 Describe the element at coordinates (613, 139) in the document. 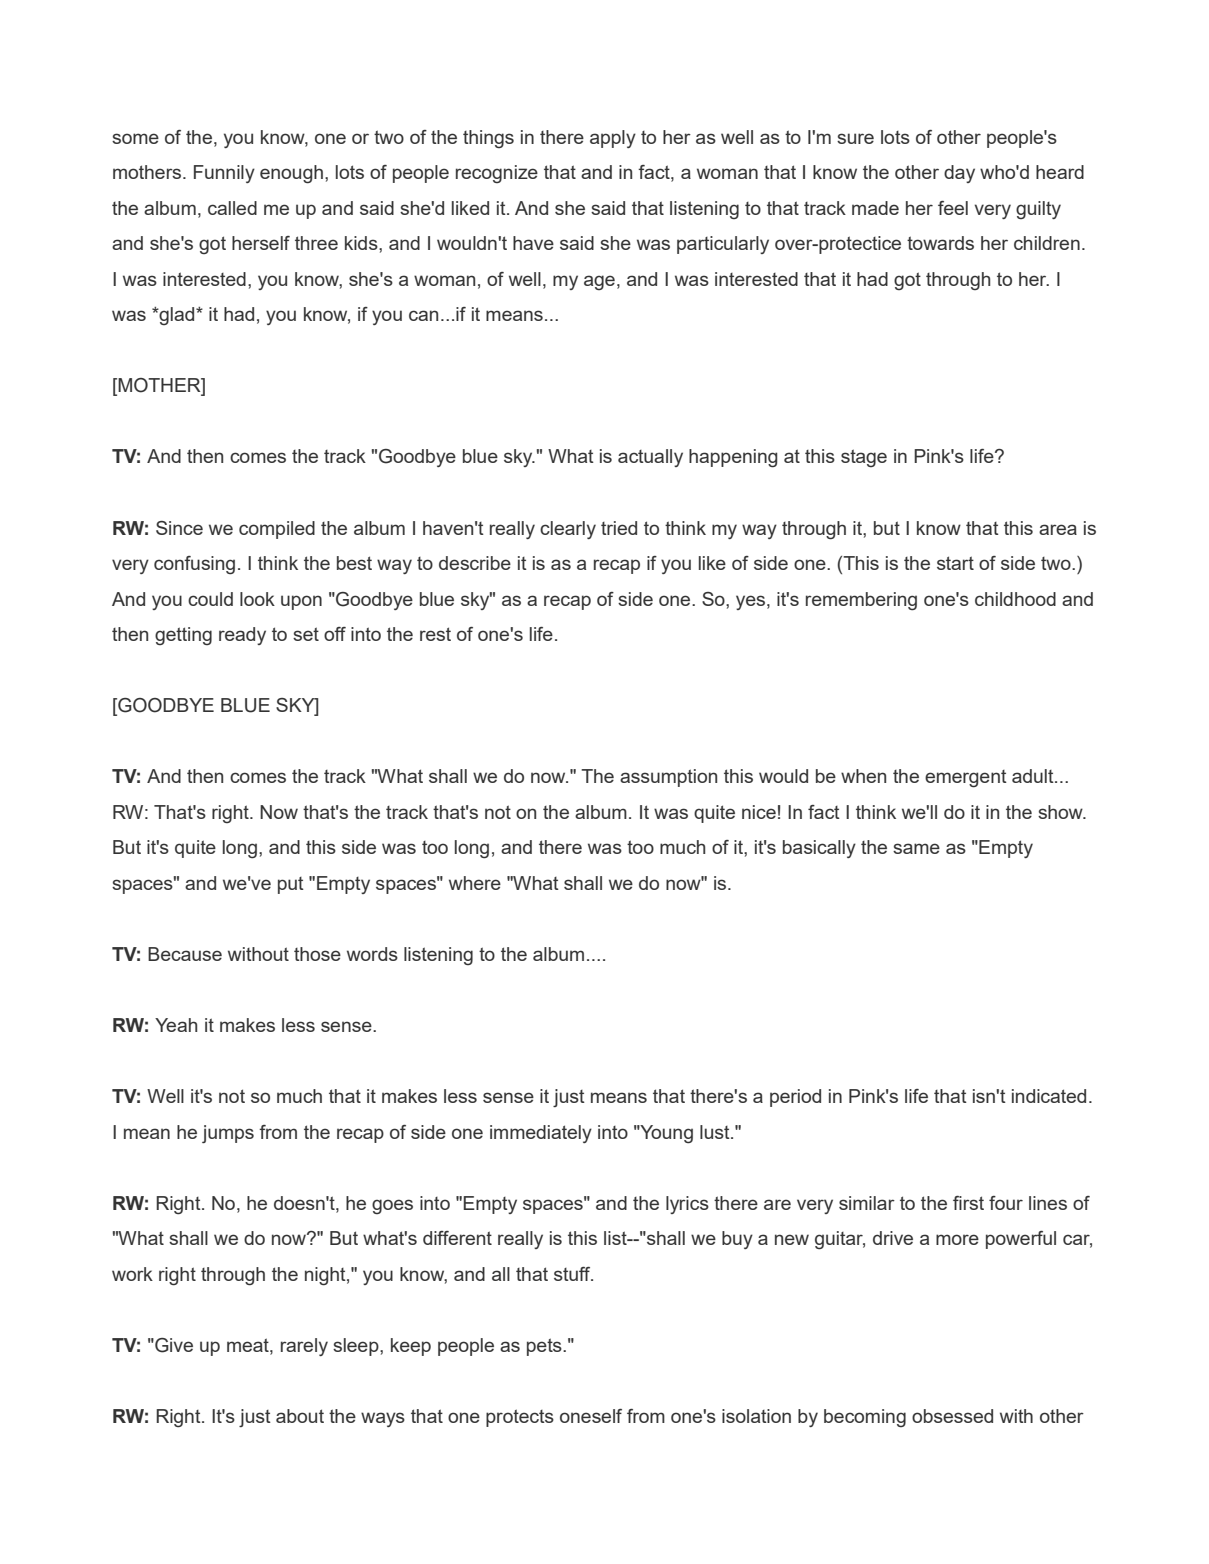

I see `apply` at that location.
